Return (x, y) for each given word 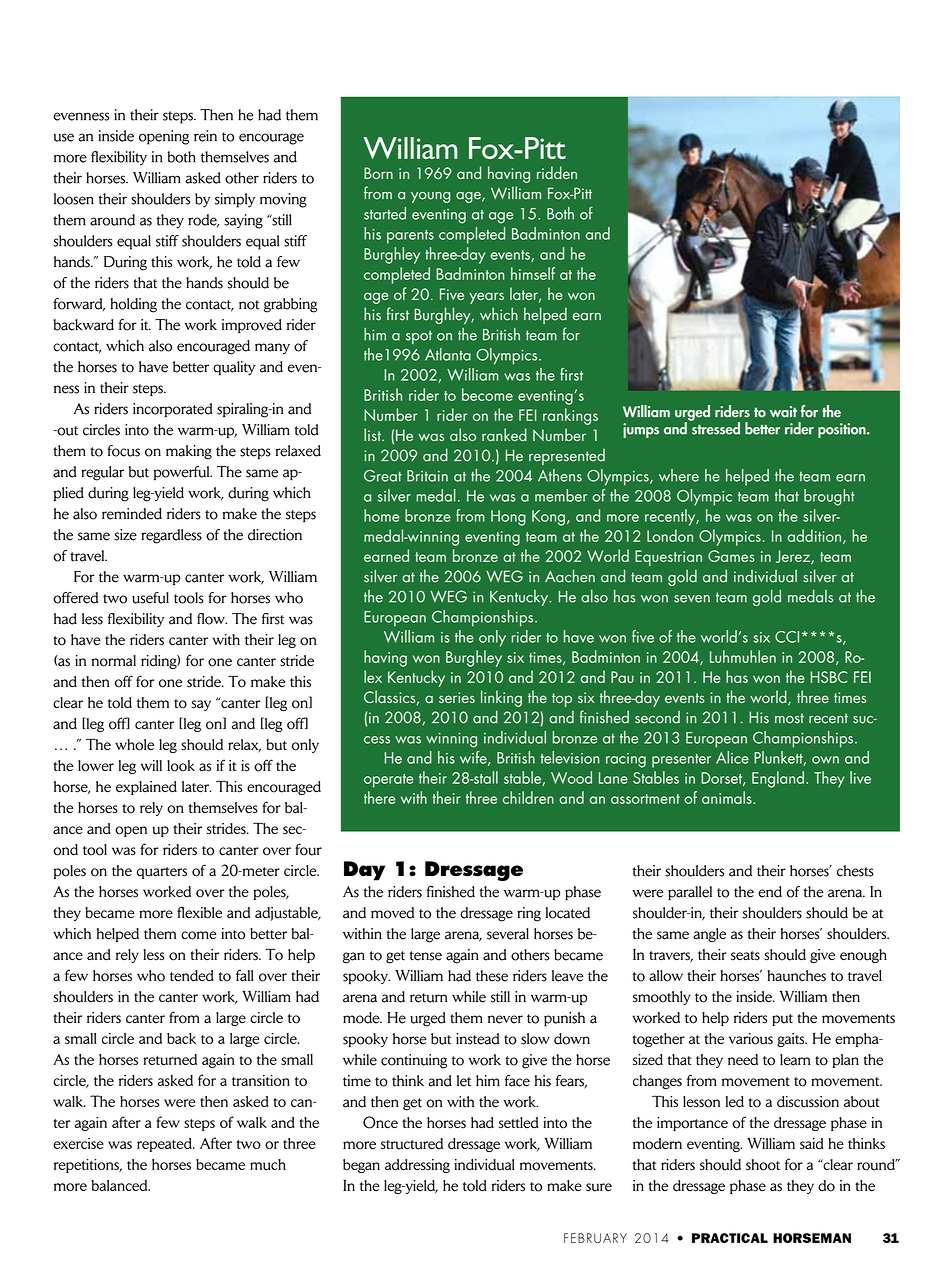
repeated (165, 1145)
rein (205, 136)
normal (114, 661)
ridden (557, 172)
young (430, 197)
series (457, 697)
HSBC (829, 677)
